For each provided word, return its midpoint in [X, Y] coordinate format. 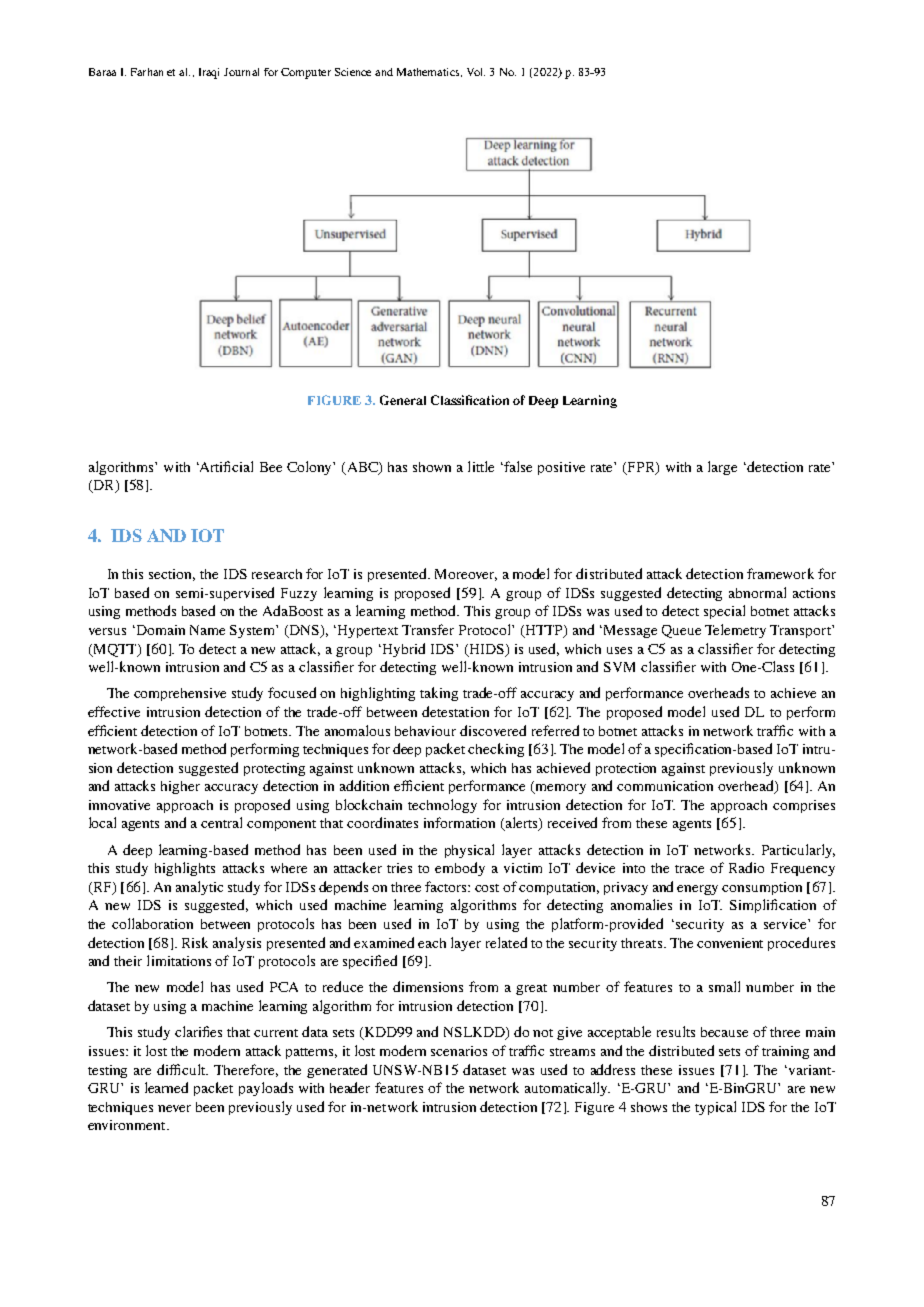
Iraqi [209, 73]
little [481, 466]
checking [496, 750]
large [722, 468]
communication [665, 786]
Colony [310, 468]
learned [166, 1087]
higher [180, 787]
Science [353, 72]
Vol [476, 72]
